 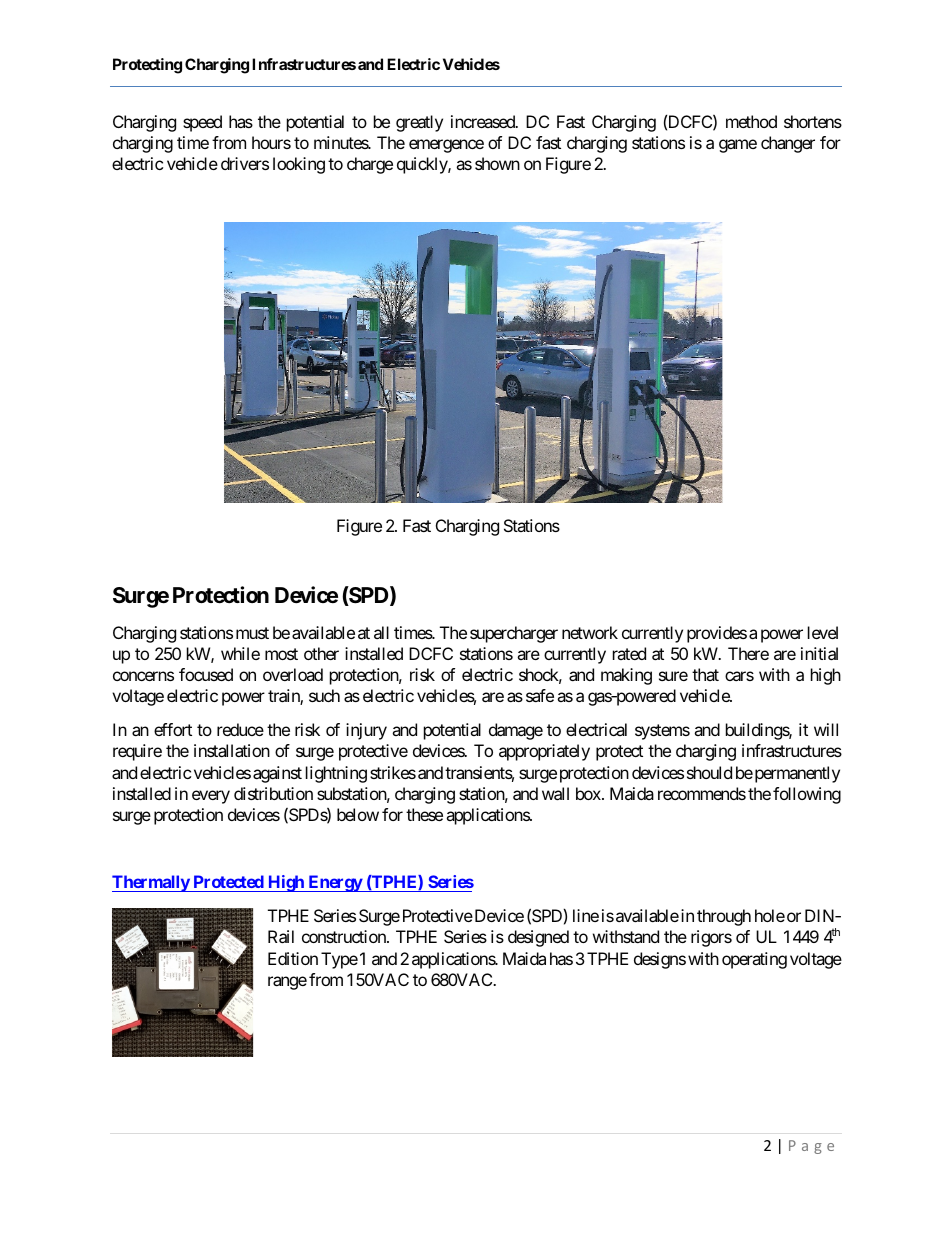 What do you see at coordinates (293, 958) in the image?
I see `Edition` at bounding box center [293, 958].
